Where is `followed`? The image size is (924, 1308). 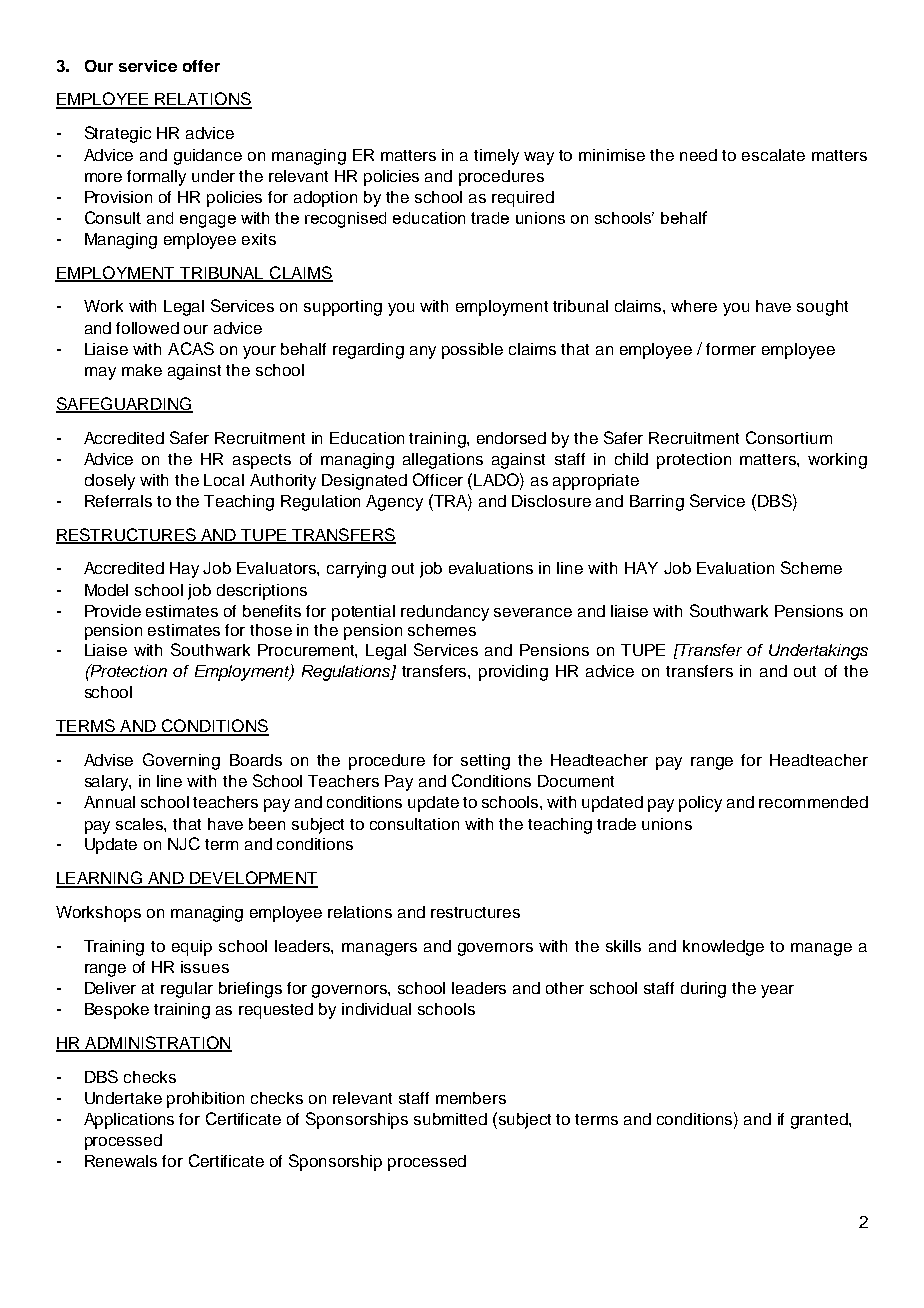
followed is located at coordinates (147, 328).
